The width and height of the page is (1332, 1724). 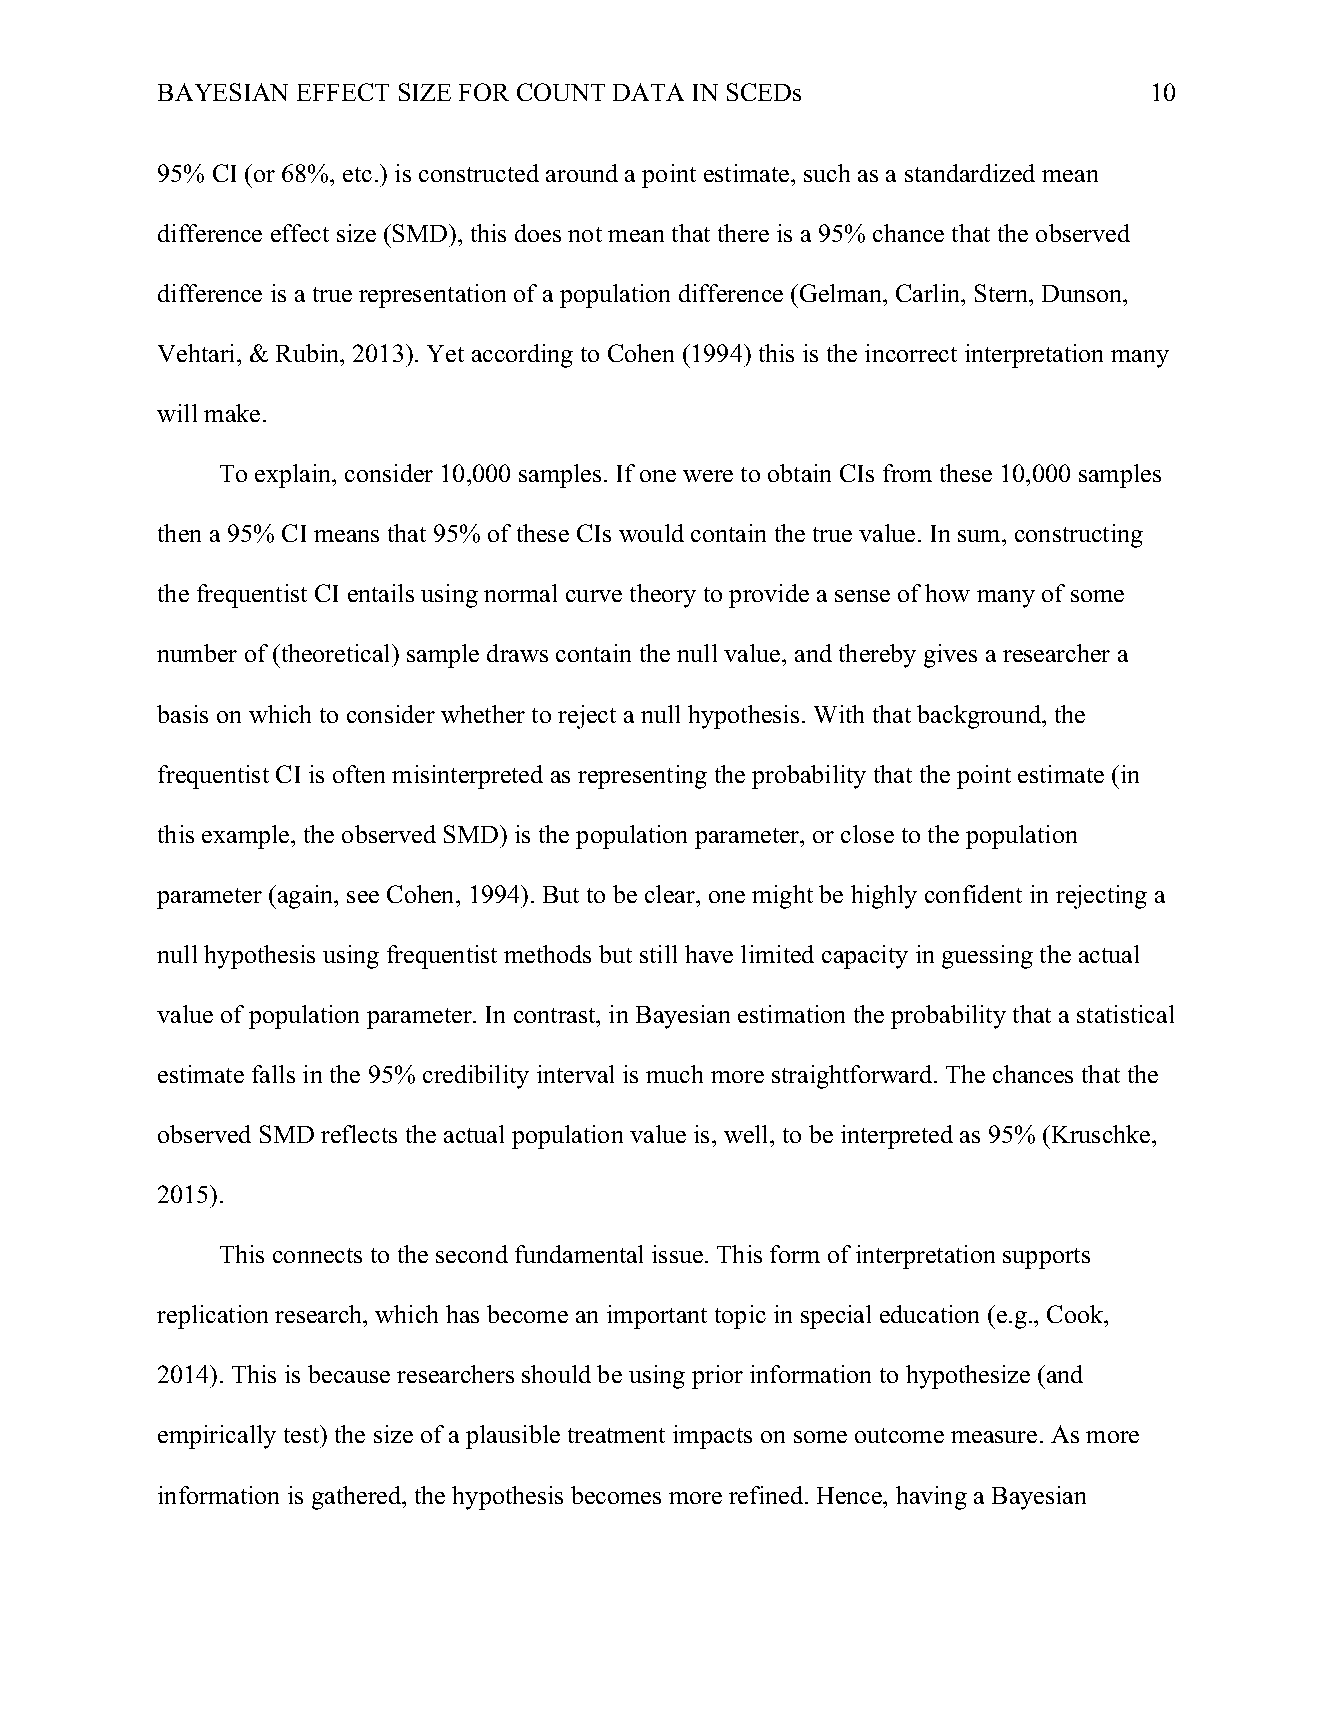 What do you see at coordinates (648, 92) in the page?
I see `DATA` at bounding box center [648, 92].
